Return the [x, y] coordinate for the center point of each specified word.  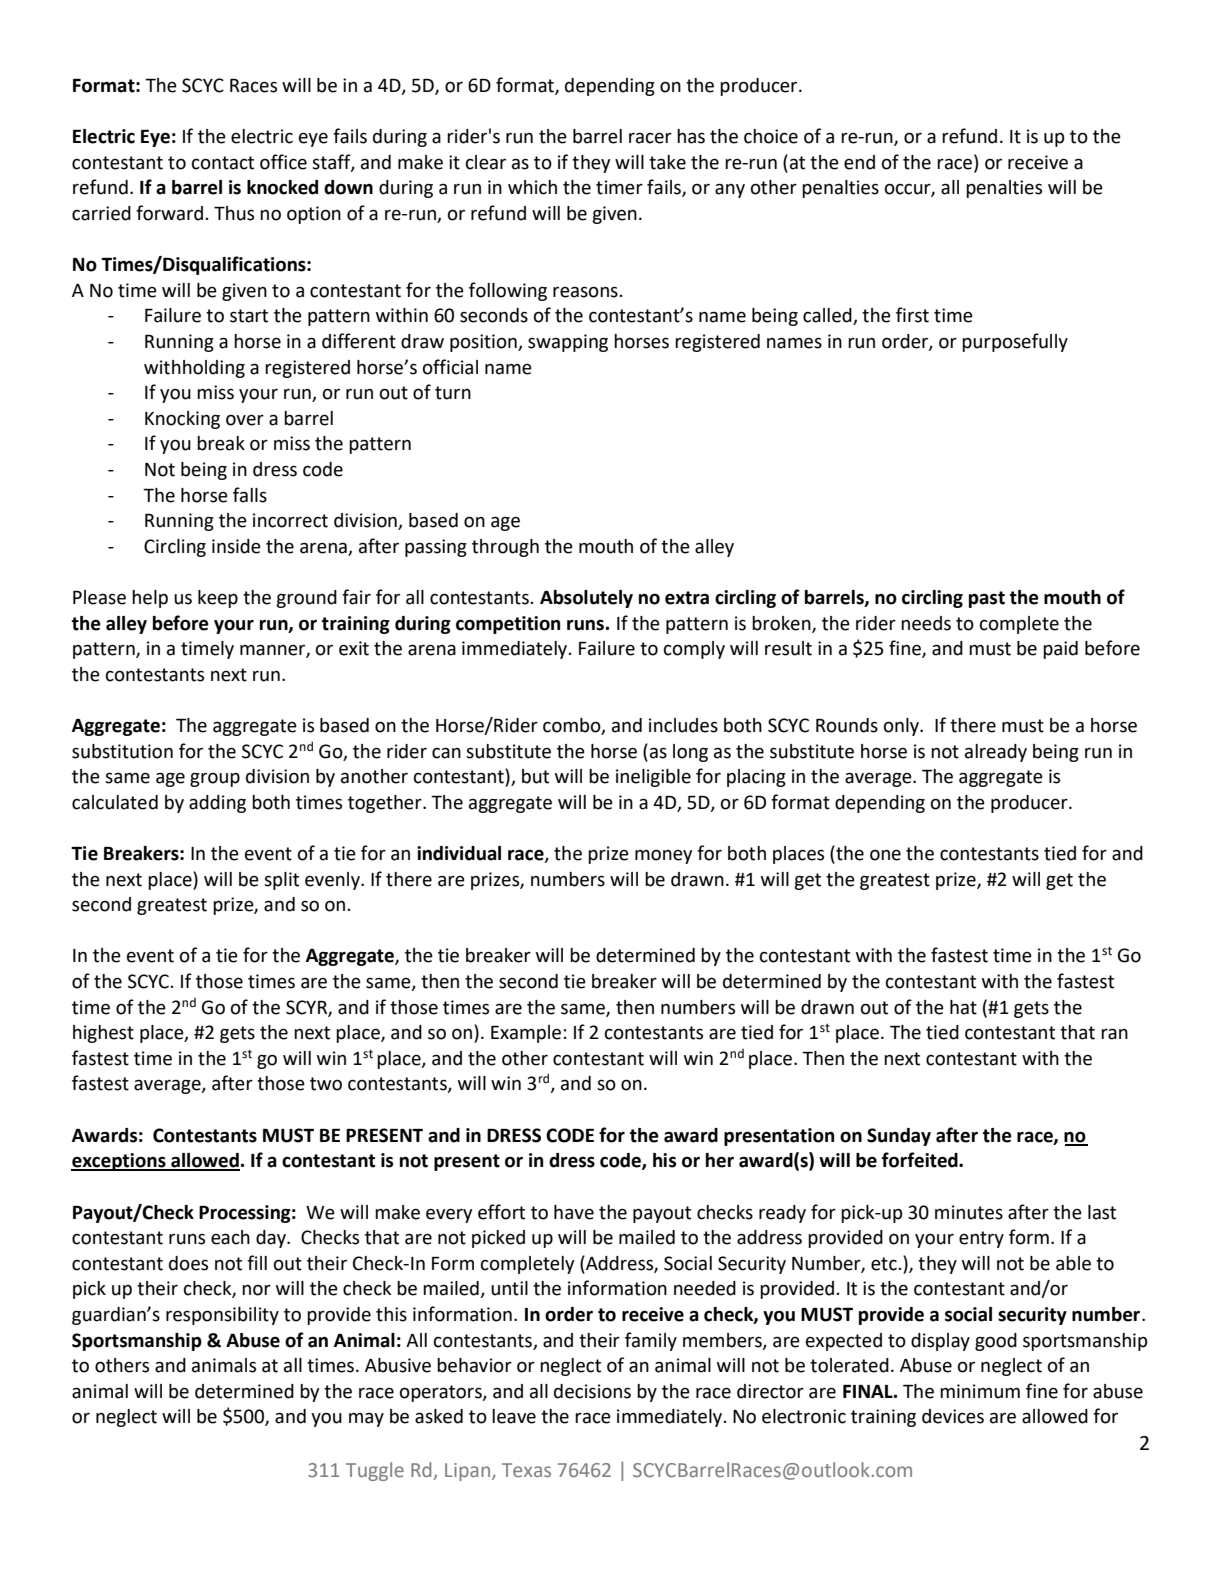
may [366, 1419]
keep [218, 599]
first [912, 315]
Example [526, 1034]
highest [103, 1034]
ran [1114, 1034]
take [667, 162]
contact [223, 163]
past [987, 599]
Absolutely [586, 599]
